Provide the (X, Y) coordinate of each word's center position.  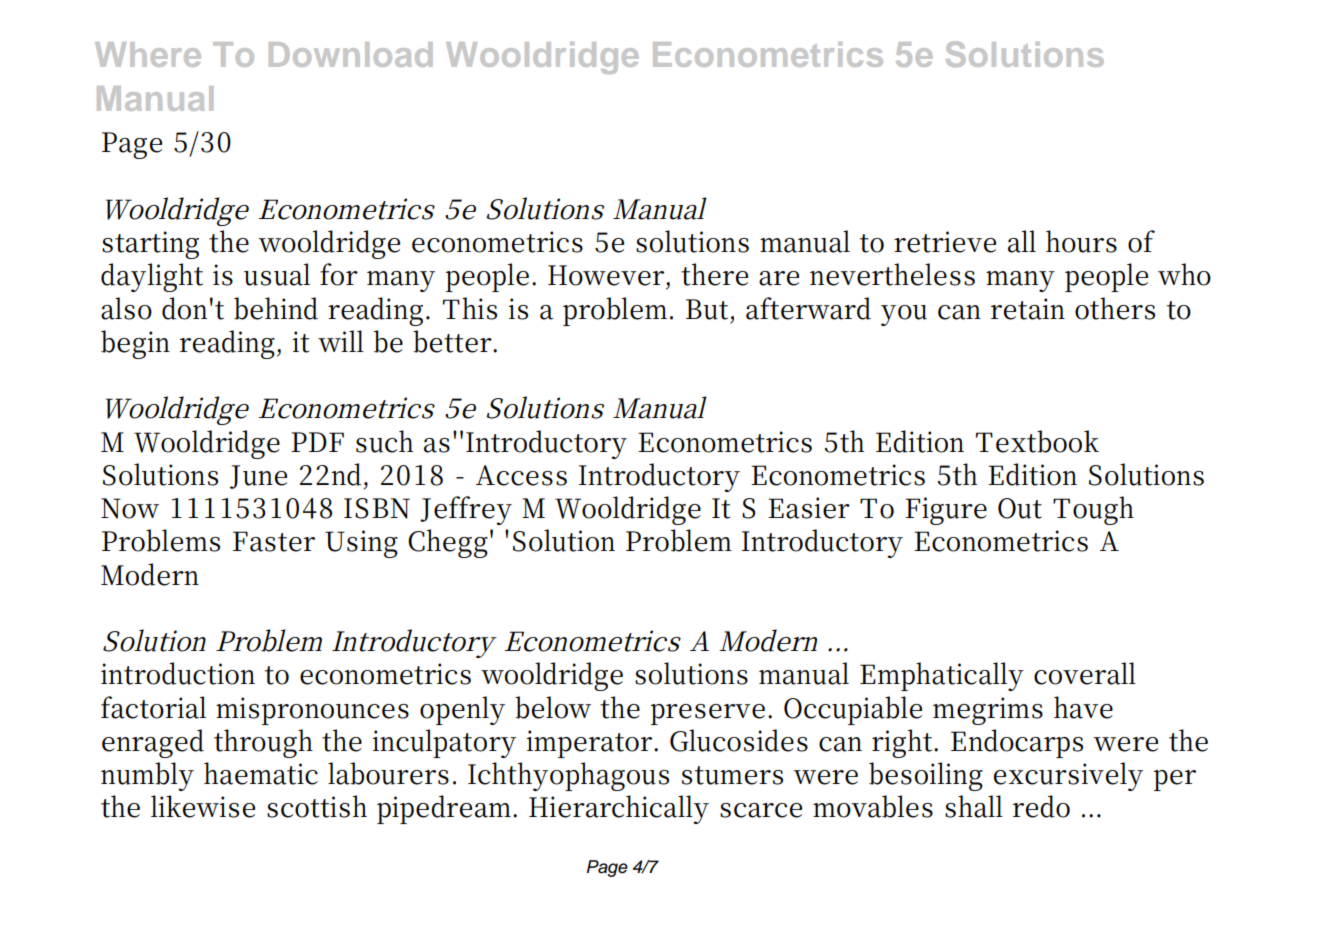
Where (148, 54)
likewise (203, 806)
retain (1028, 309)
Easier (809, 508)
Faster (274, 541)
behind (276, 308)
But (707, 309)
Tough (1093, 510)
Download (350, 54)
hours (1081, 241)
